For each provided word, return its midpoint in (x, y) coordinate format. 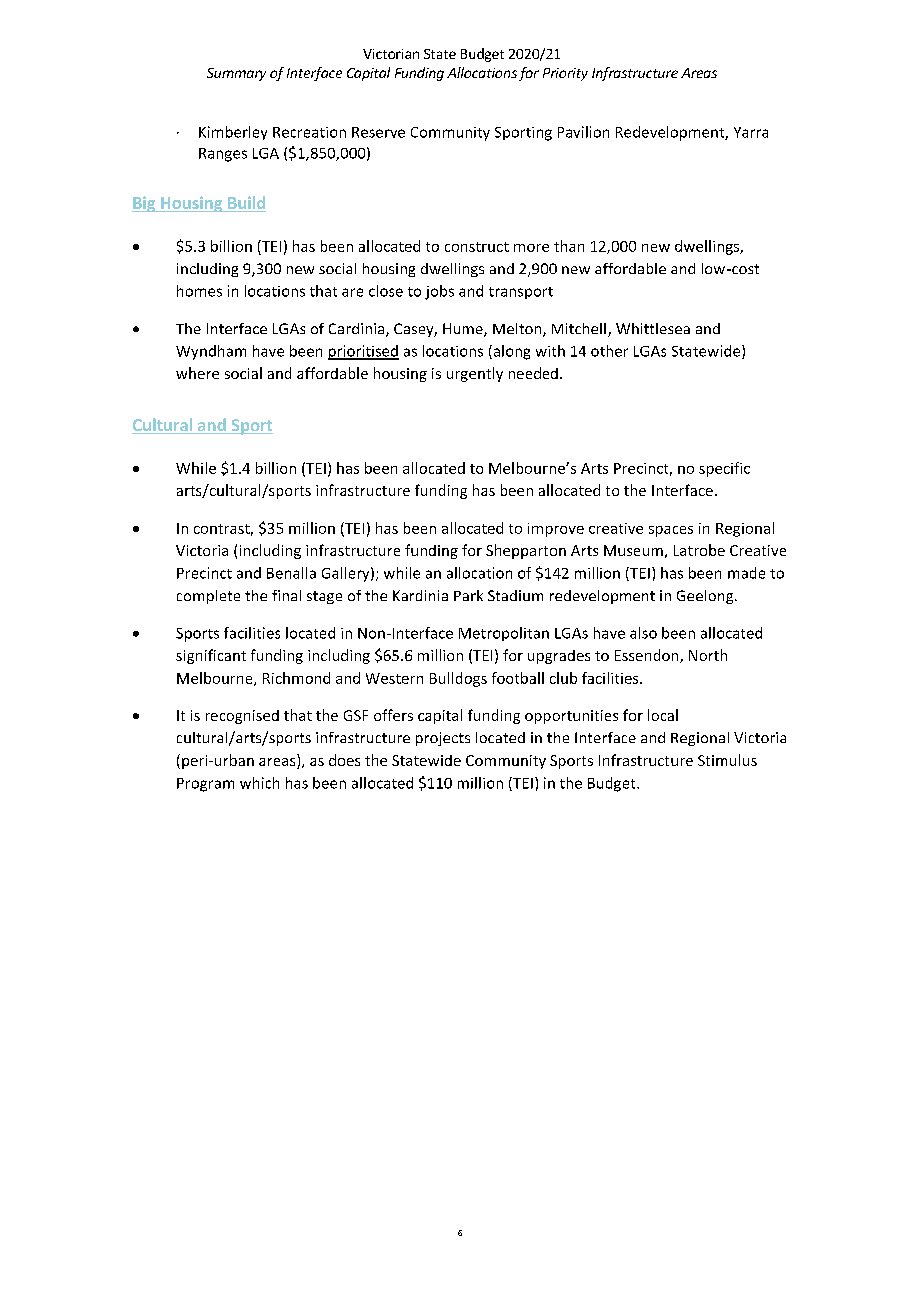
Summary (236, 74)
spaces (671, 531)
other (609, 351)
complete (208, 597)
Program (205, 785)
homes (199, 291)
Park (468, 595)
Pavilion (583, 132)
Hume (464, 330)
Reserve (378, 132)
